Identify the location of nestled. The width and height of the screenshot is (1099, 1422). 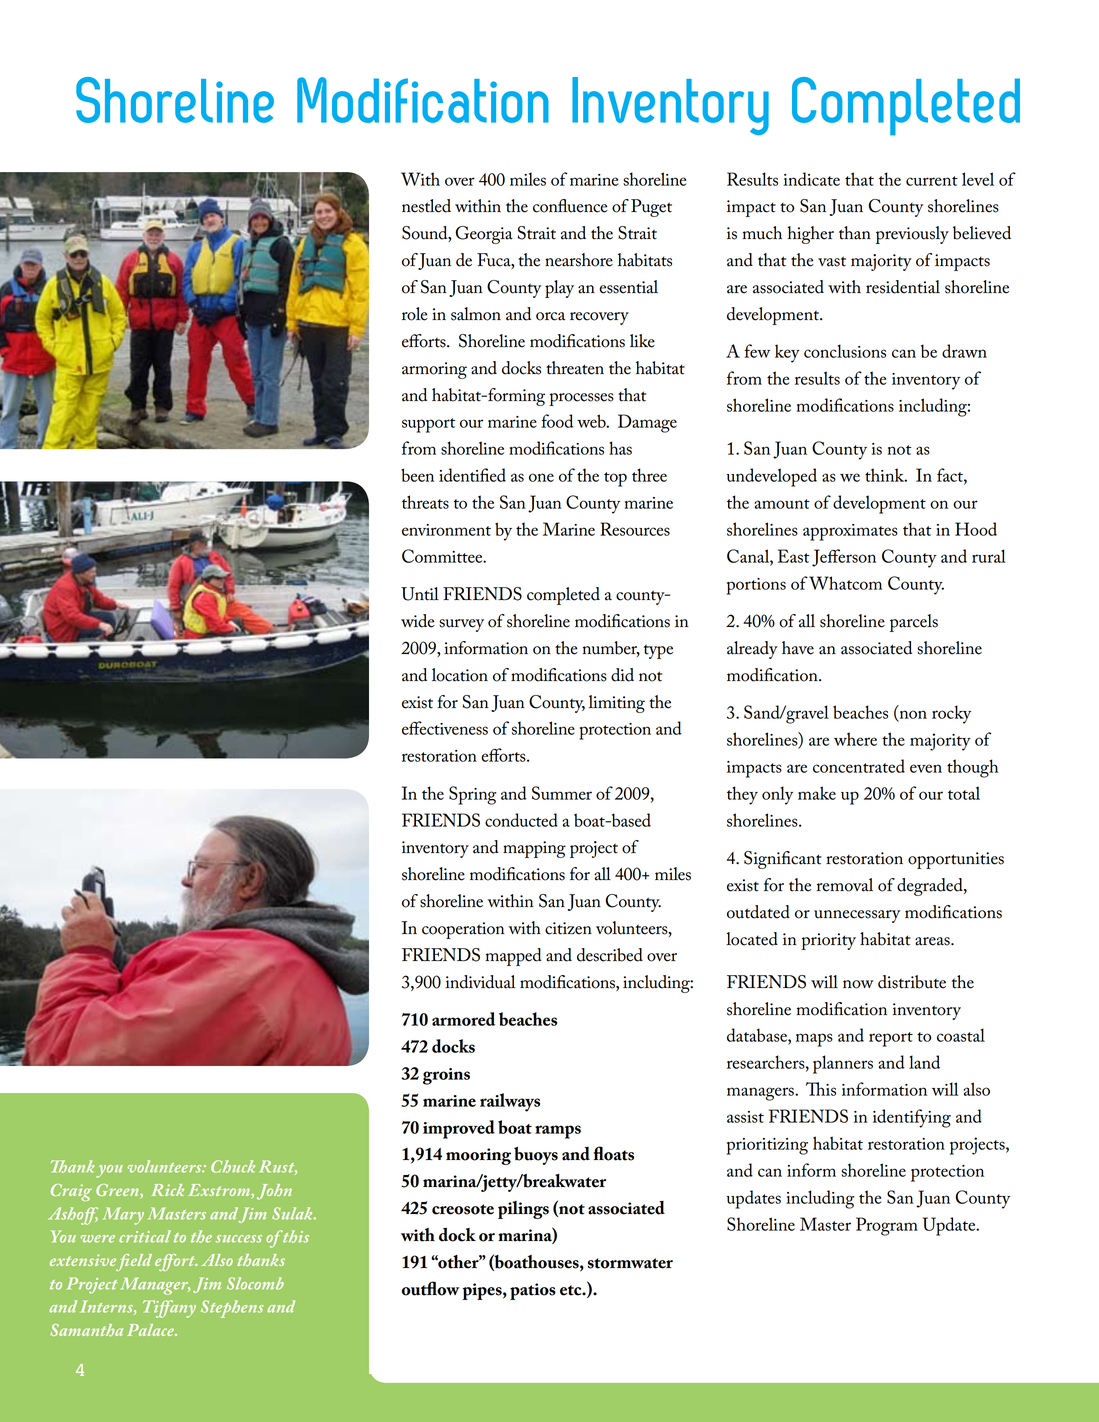
(426, 206).
